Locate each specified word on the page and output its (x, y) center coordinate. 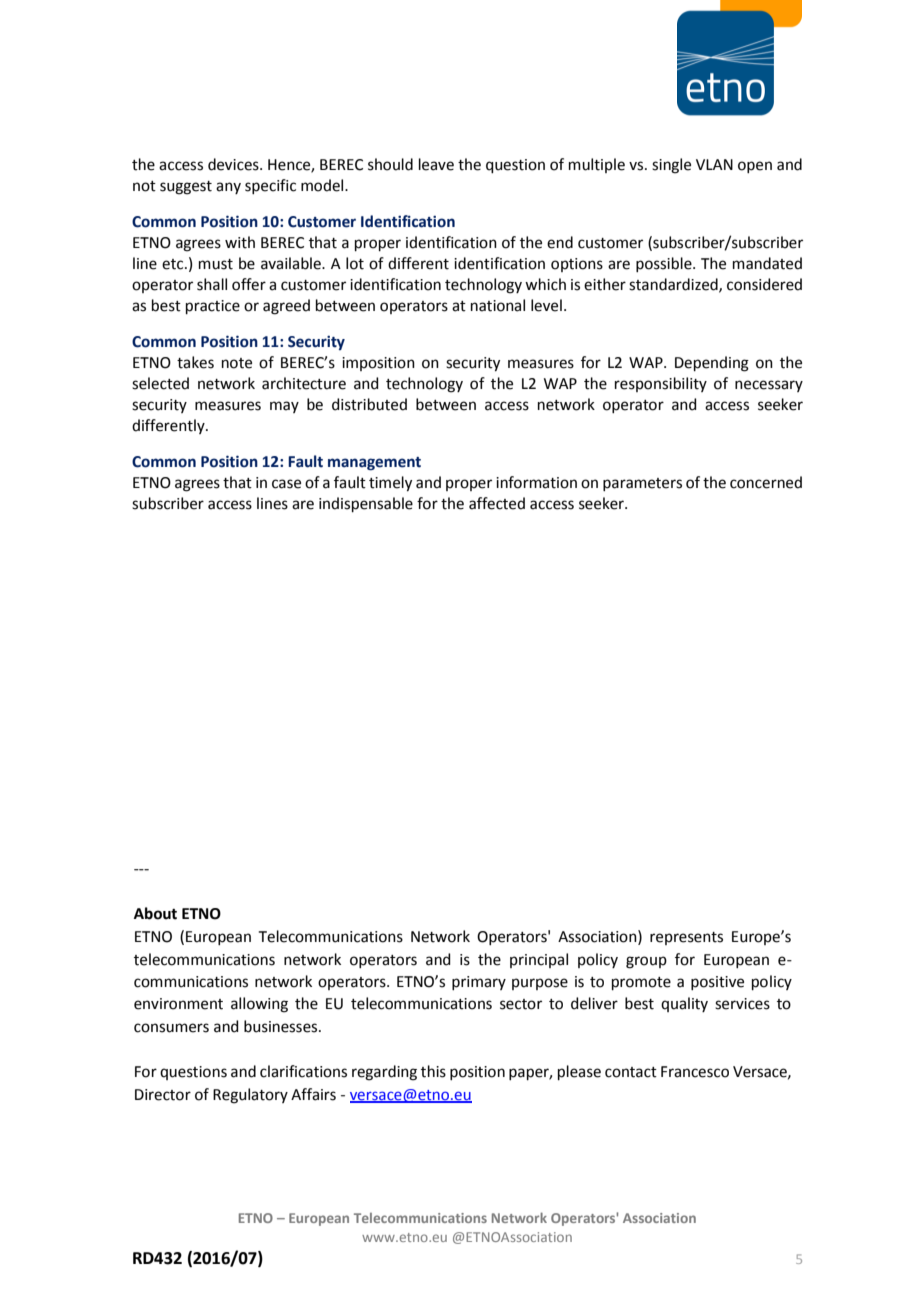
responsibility (661, 384)
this (433, 1071)
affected (497, 503)
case (286, 484)
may (284, 407)
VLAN (714, 164)
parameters (642, 484)
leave (436, 164)
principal (539, 960)
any (228, 188)
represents (686, 938)
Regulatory (250, 1096)
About (155, 913)
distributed (369, 404)
